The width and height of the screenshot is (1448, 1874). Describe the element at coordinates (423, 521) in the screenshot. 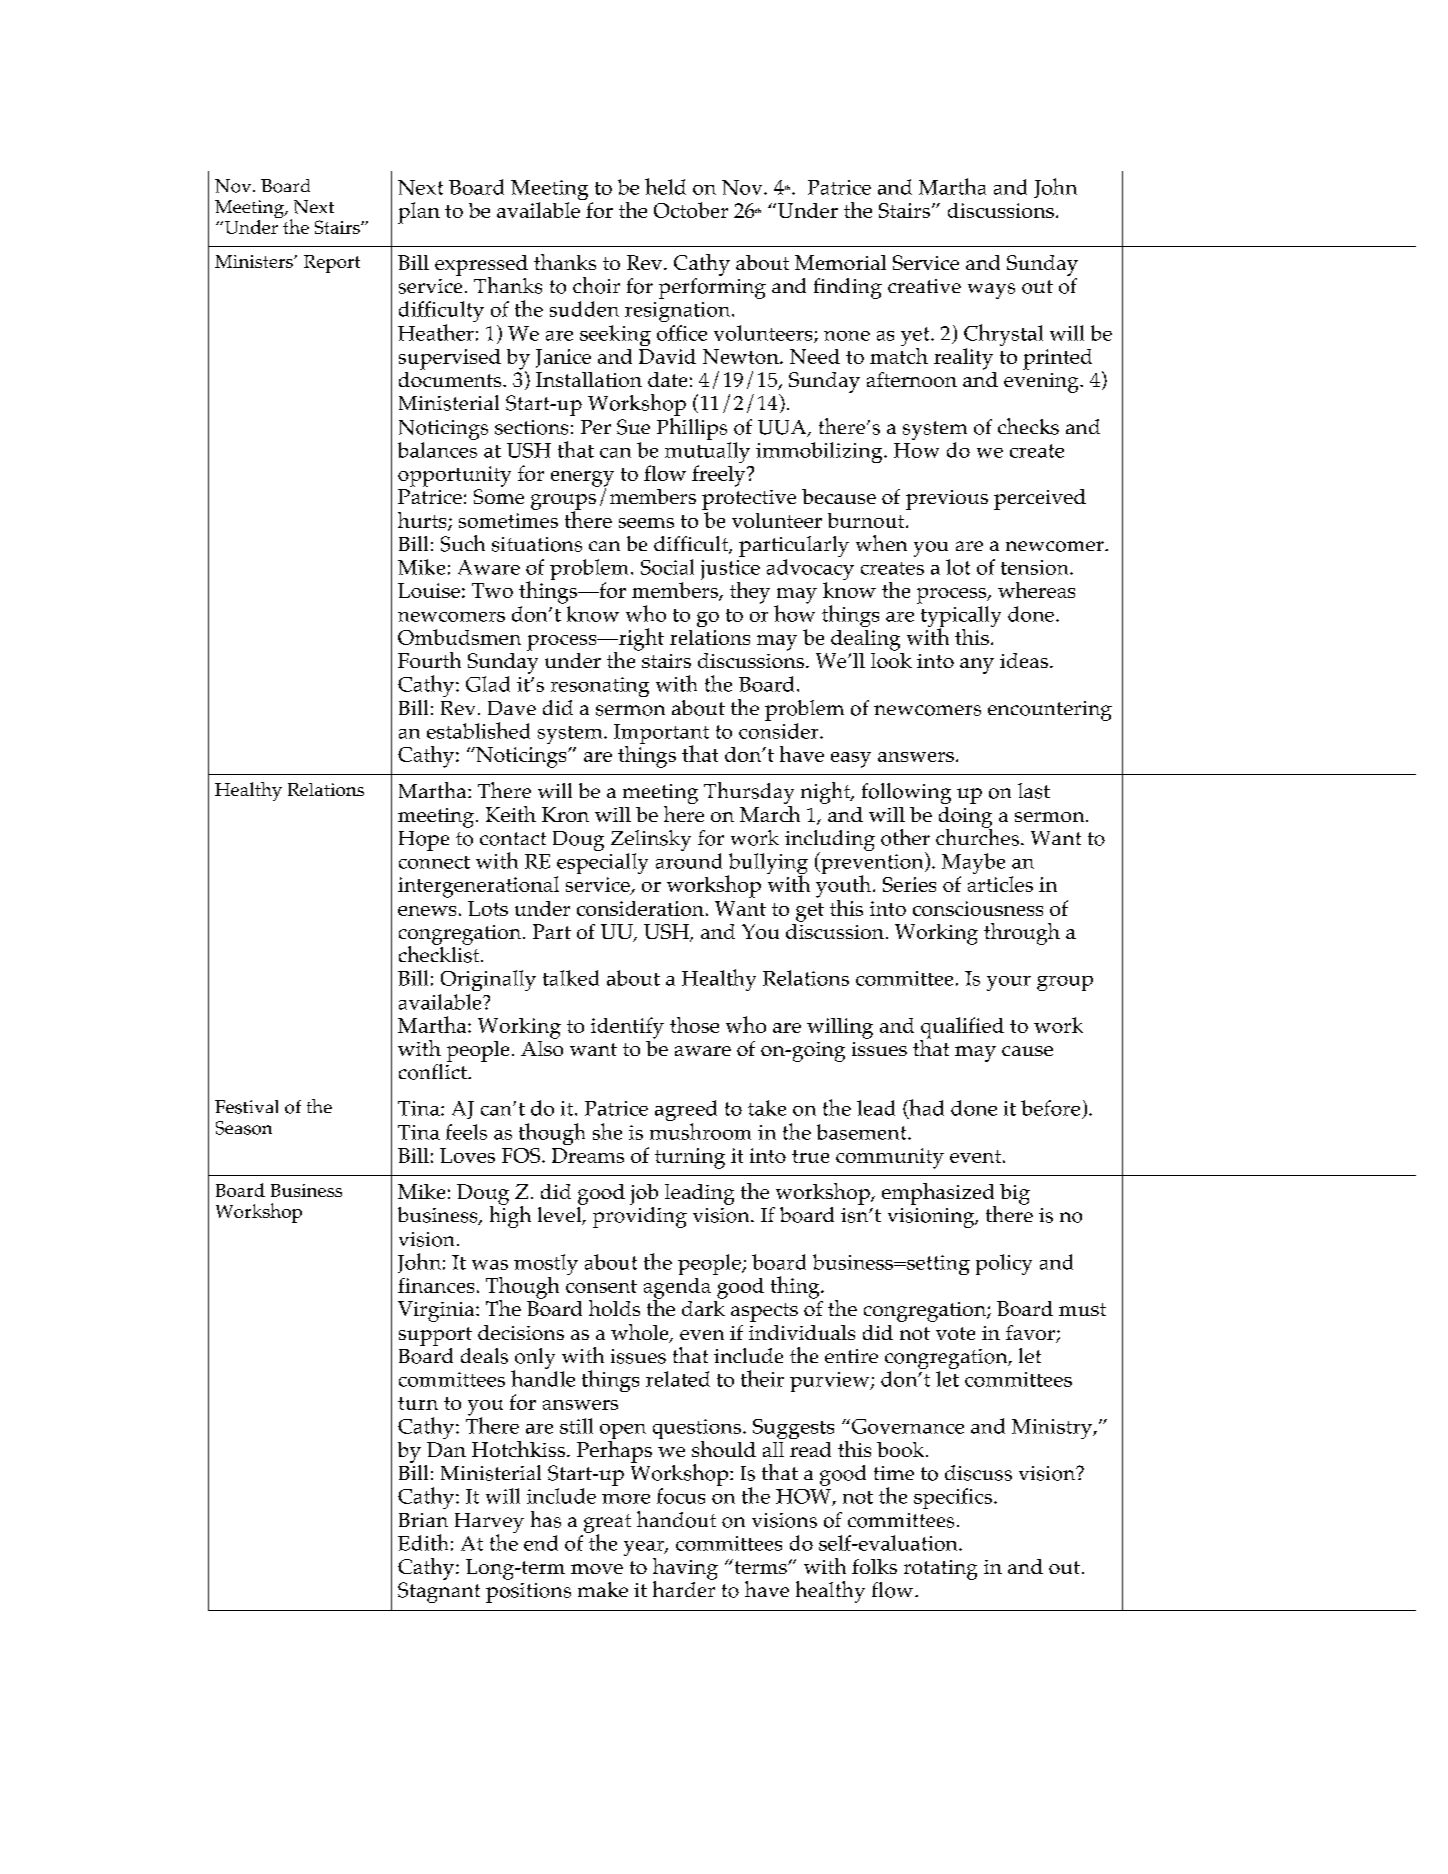

I see `hurts` at that location.
